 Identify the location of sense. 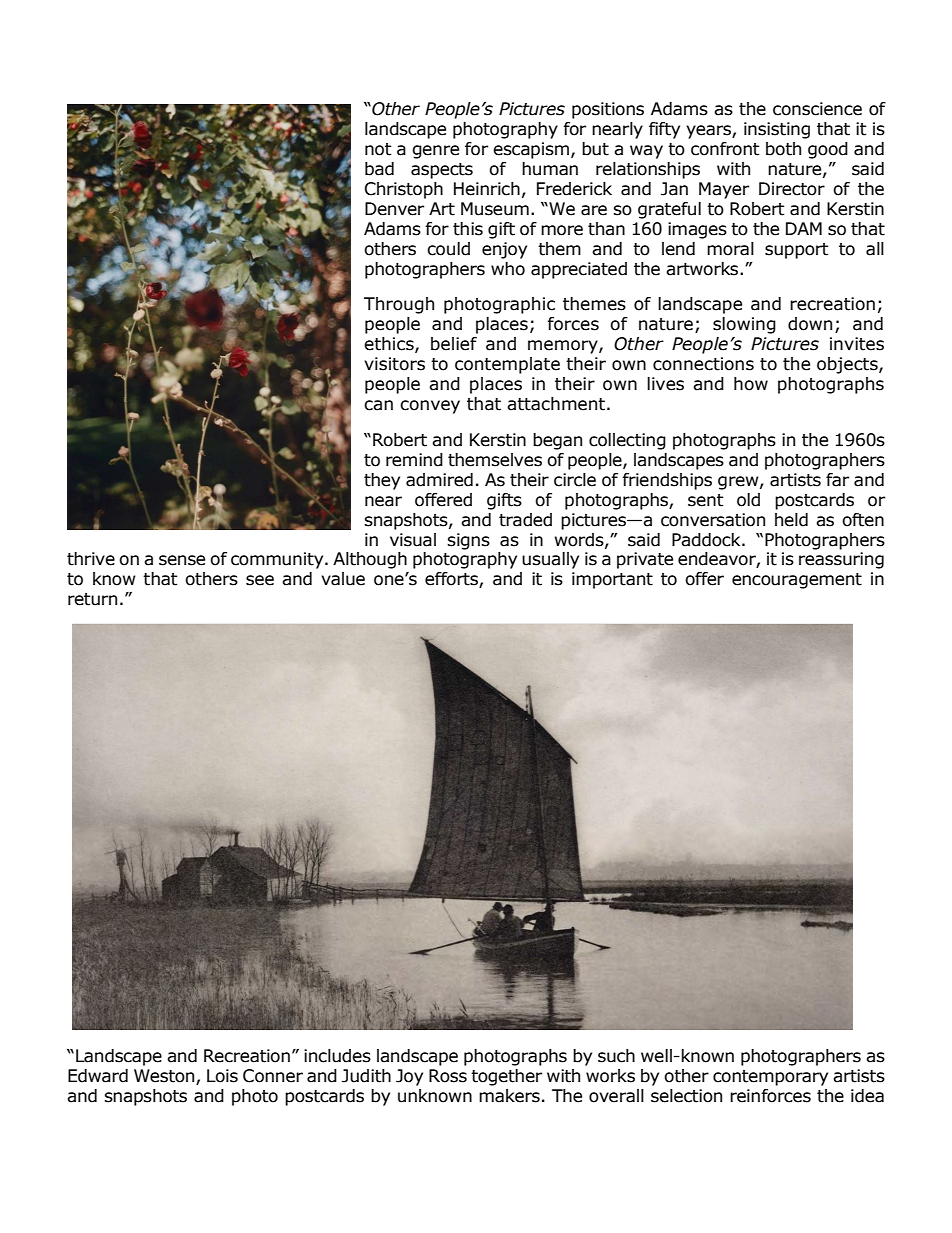
(182, 560).
